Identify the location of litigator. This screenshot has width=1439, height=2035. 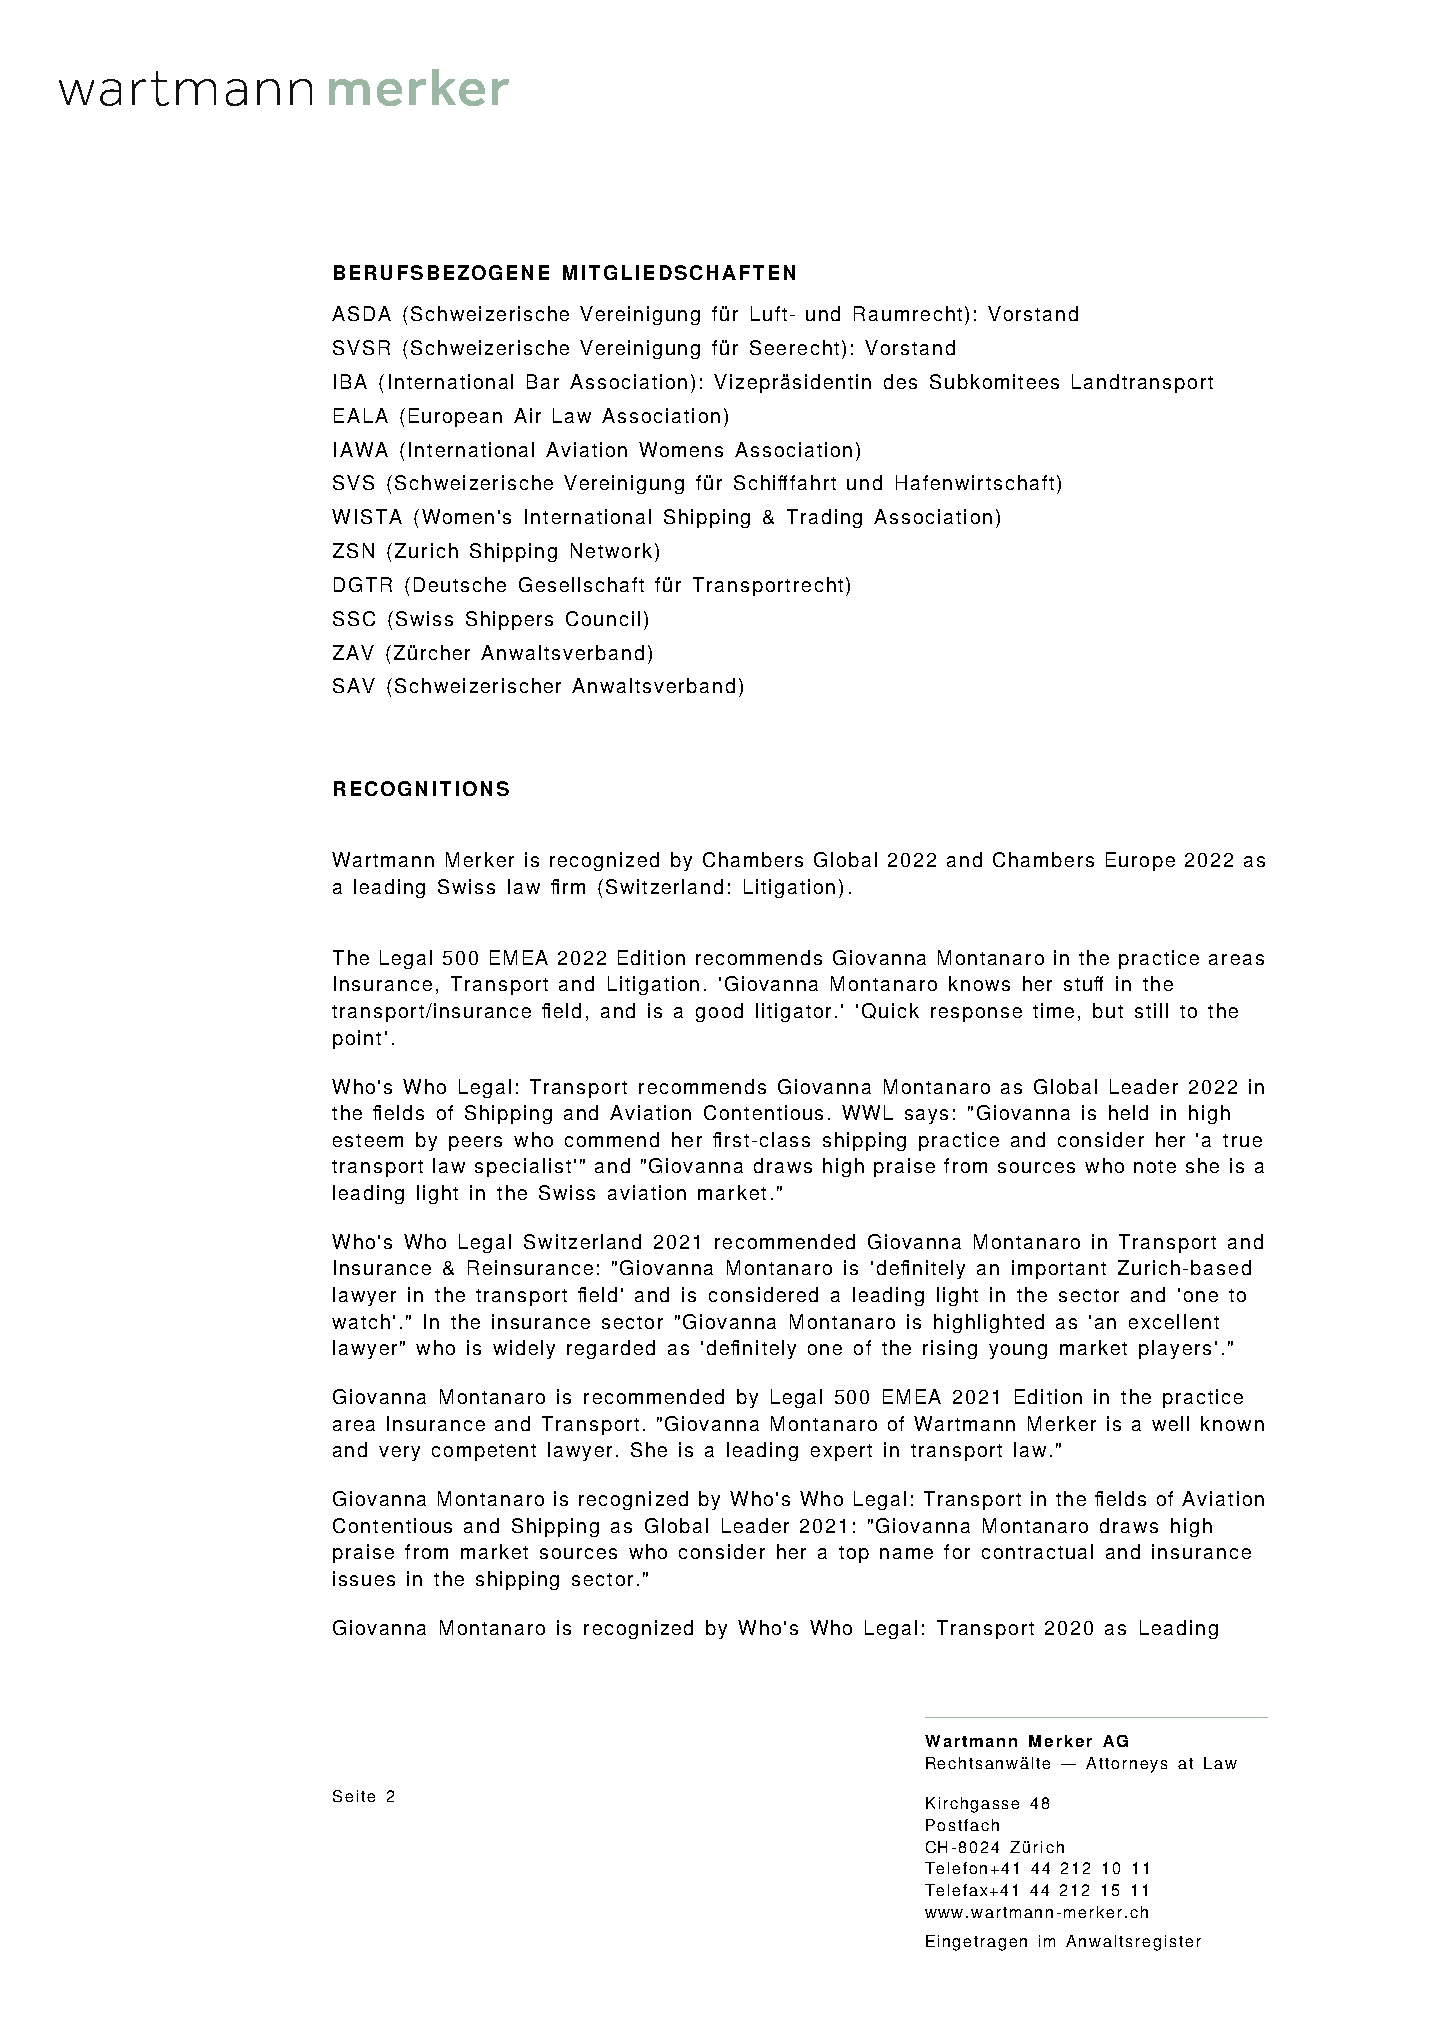
(793, 1012).
